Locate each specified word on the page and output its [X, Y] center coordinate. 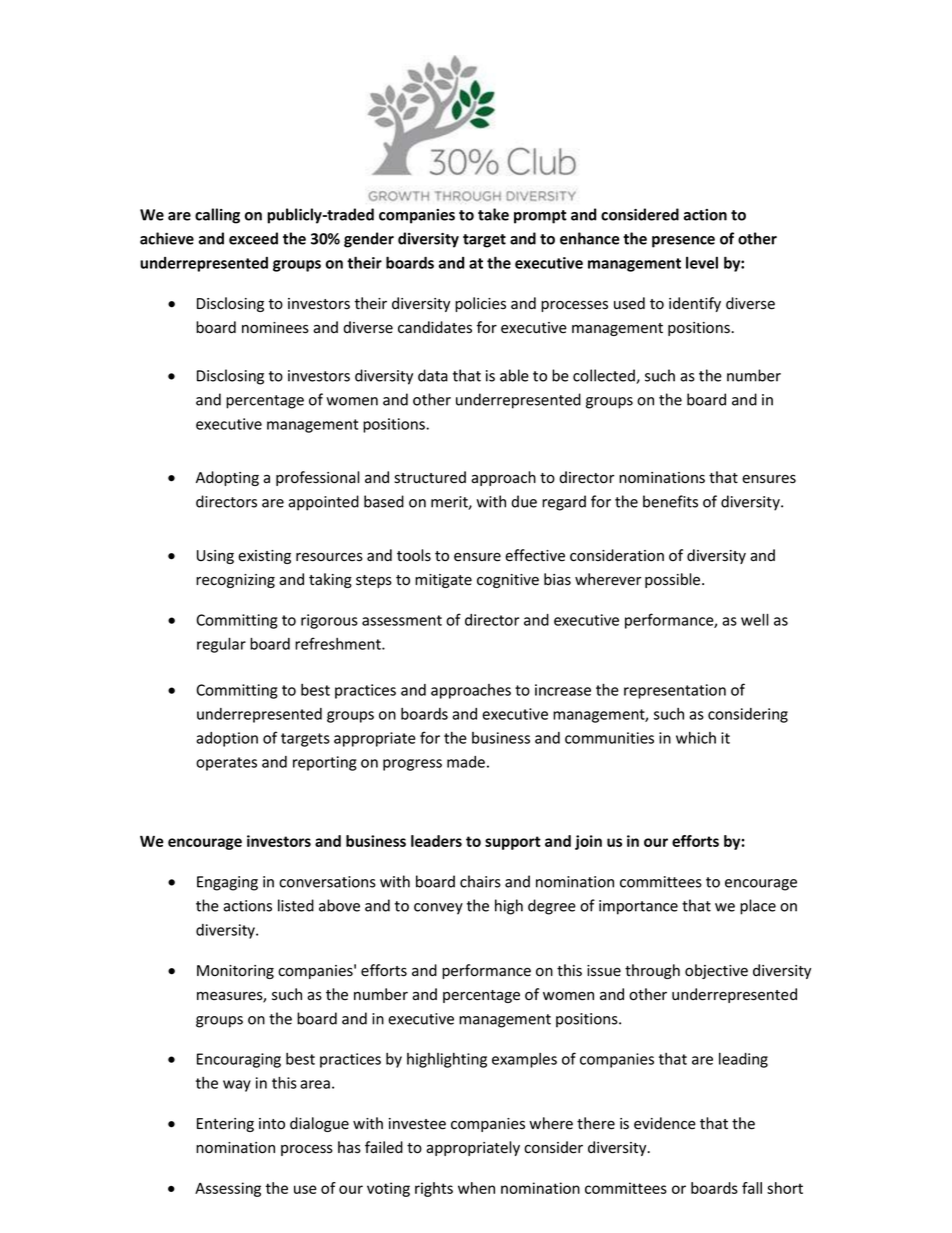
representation [675, 691]
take [493, 214]
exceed [253, 238]
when [476, 1188]
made [466, 762]
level [702, 263]
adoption [227, 739]
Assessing [228, 1189]
